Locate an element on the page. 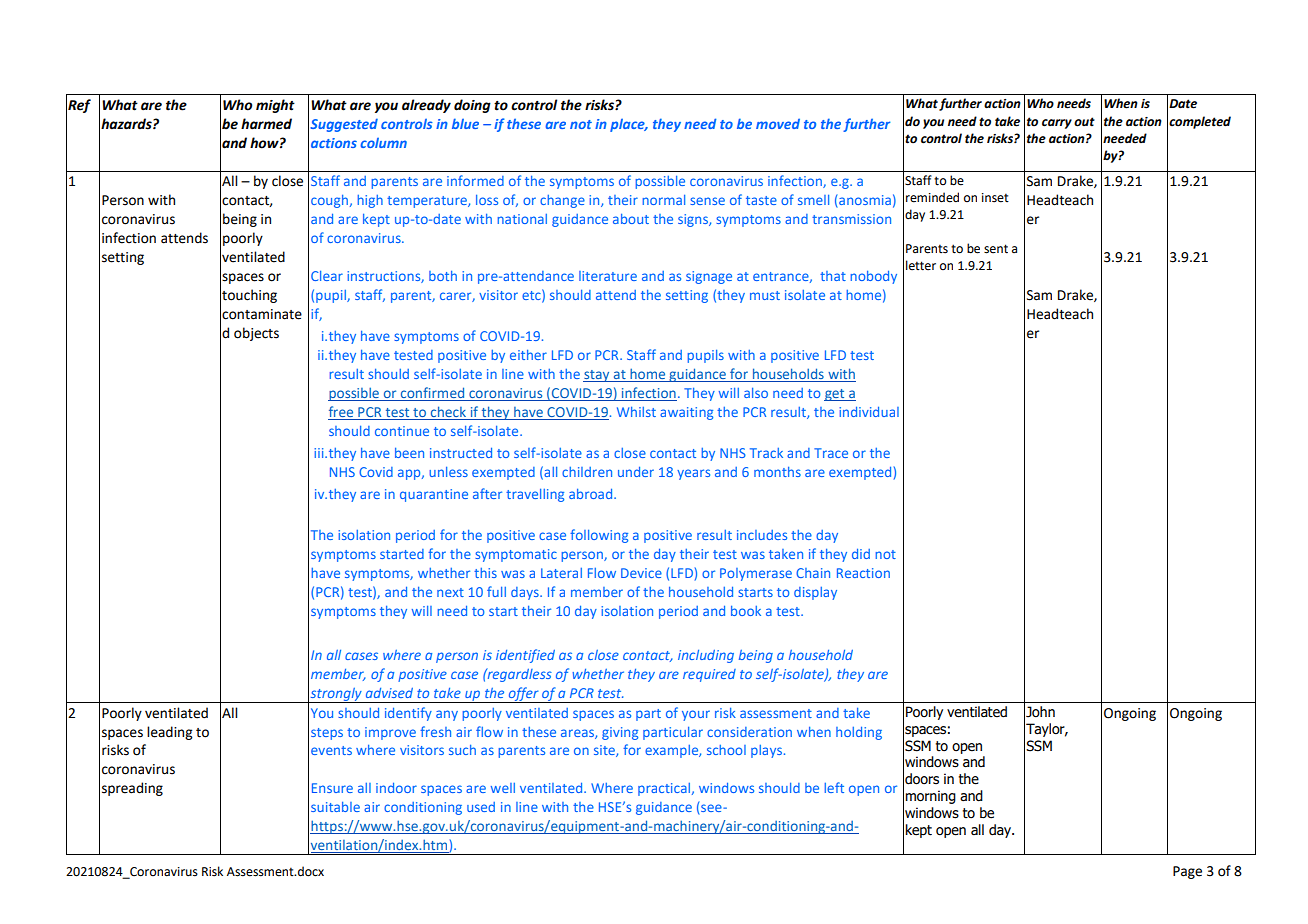 Image resolution: width=1308 pixels, height=924 pixels. book is located at coordinates (746, 611).
